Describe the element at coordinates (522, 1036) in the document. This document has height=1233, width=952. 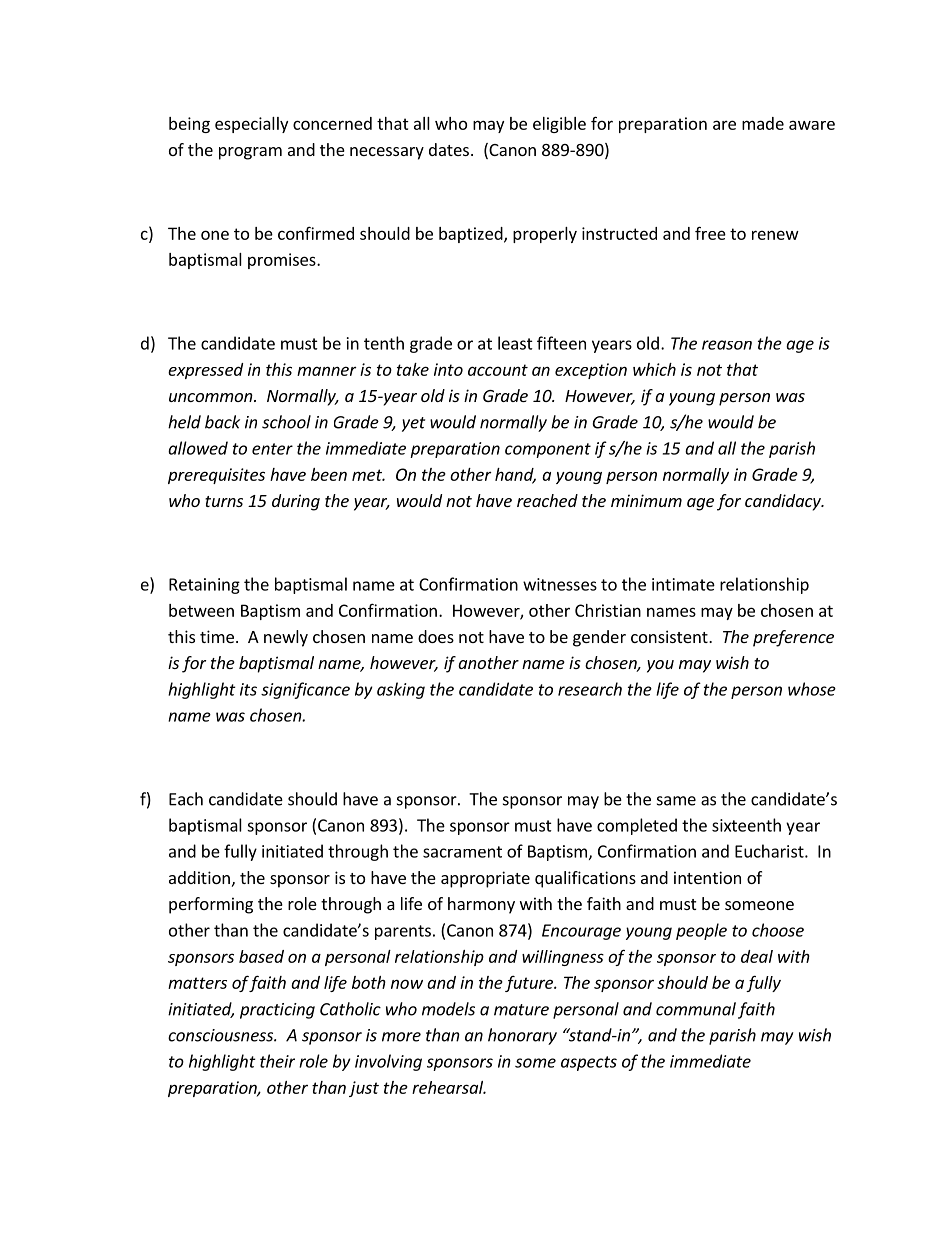
I see `honorary` at that location.
